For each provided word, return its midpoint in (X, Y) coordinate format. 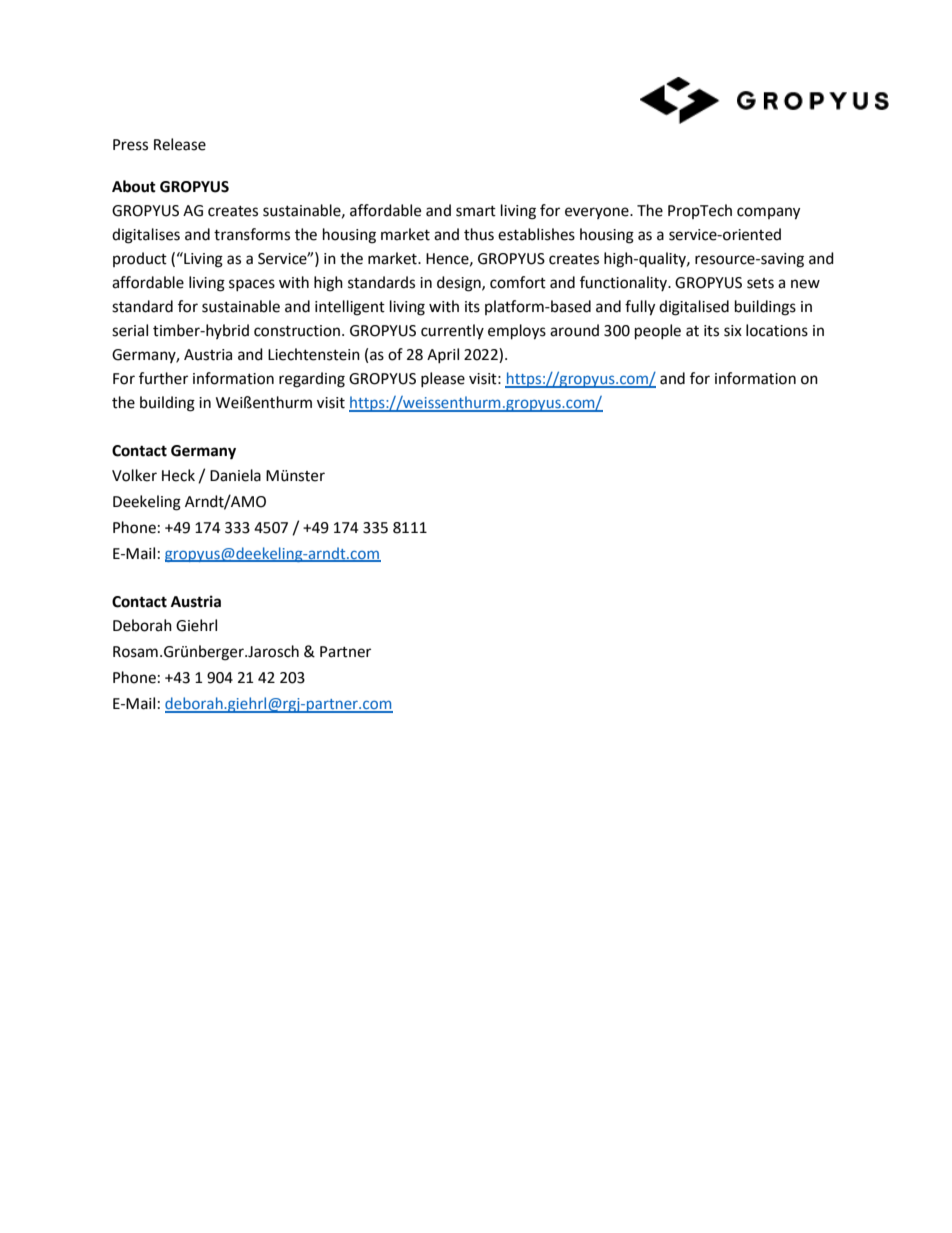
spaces (252, 285)
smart (476, 211)
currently (452, 331)
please (443, 379)
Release (180, 144)
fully (640, 308)
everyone (598, 213)
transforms (252, 234)
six (733, 331)
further (163, 378)
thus (479, 234)
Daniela (235, 475)
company (768, 213)
